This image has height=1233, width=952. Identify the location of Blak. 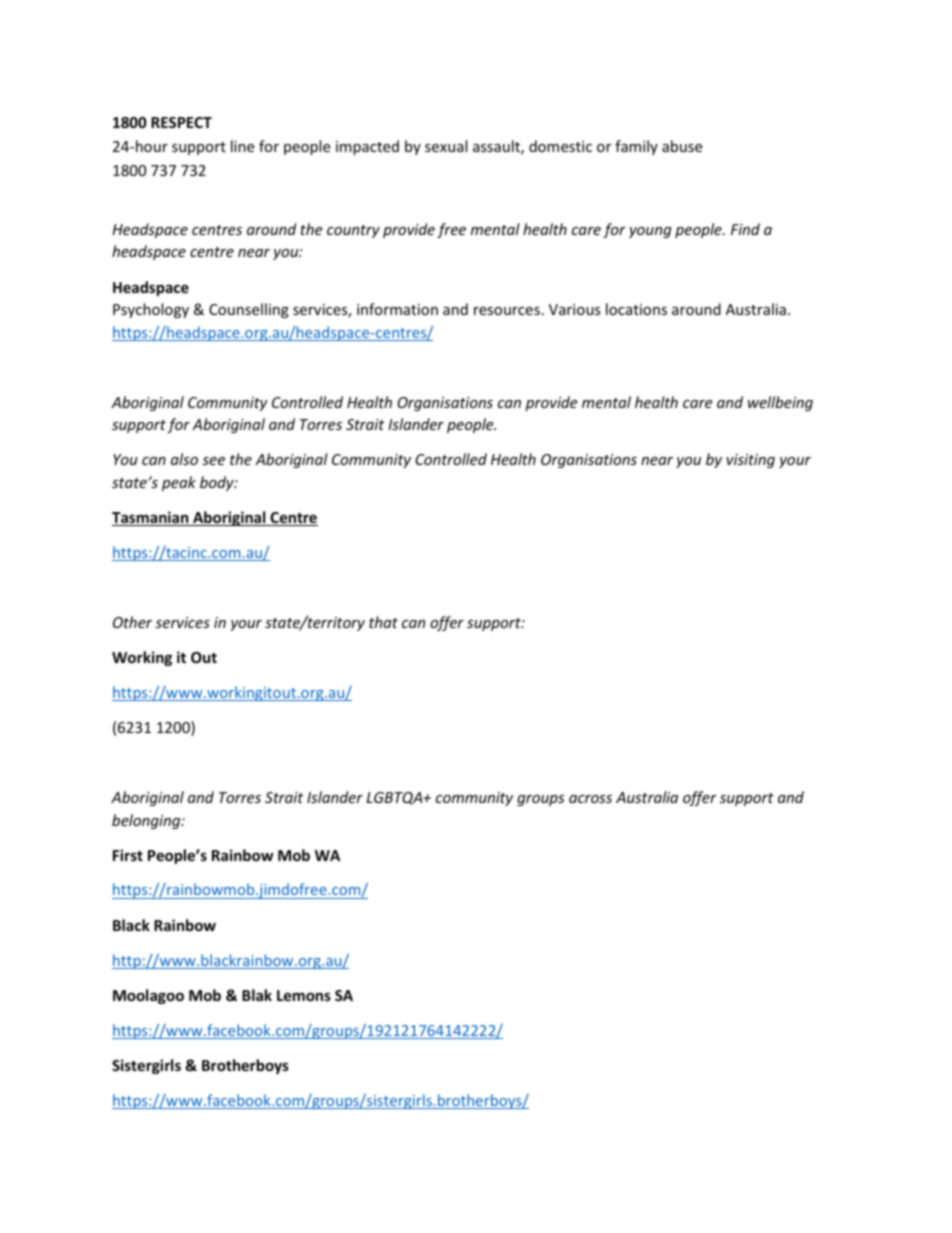
(257, 995).
